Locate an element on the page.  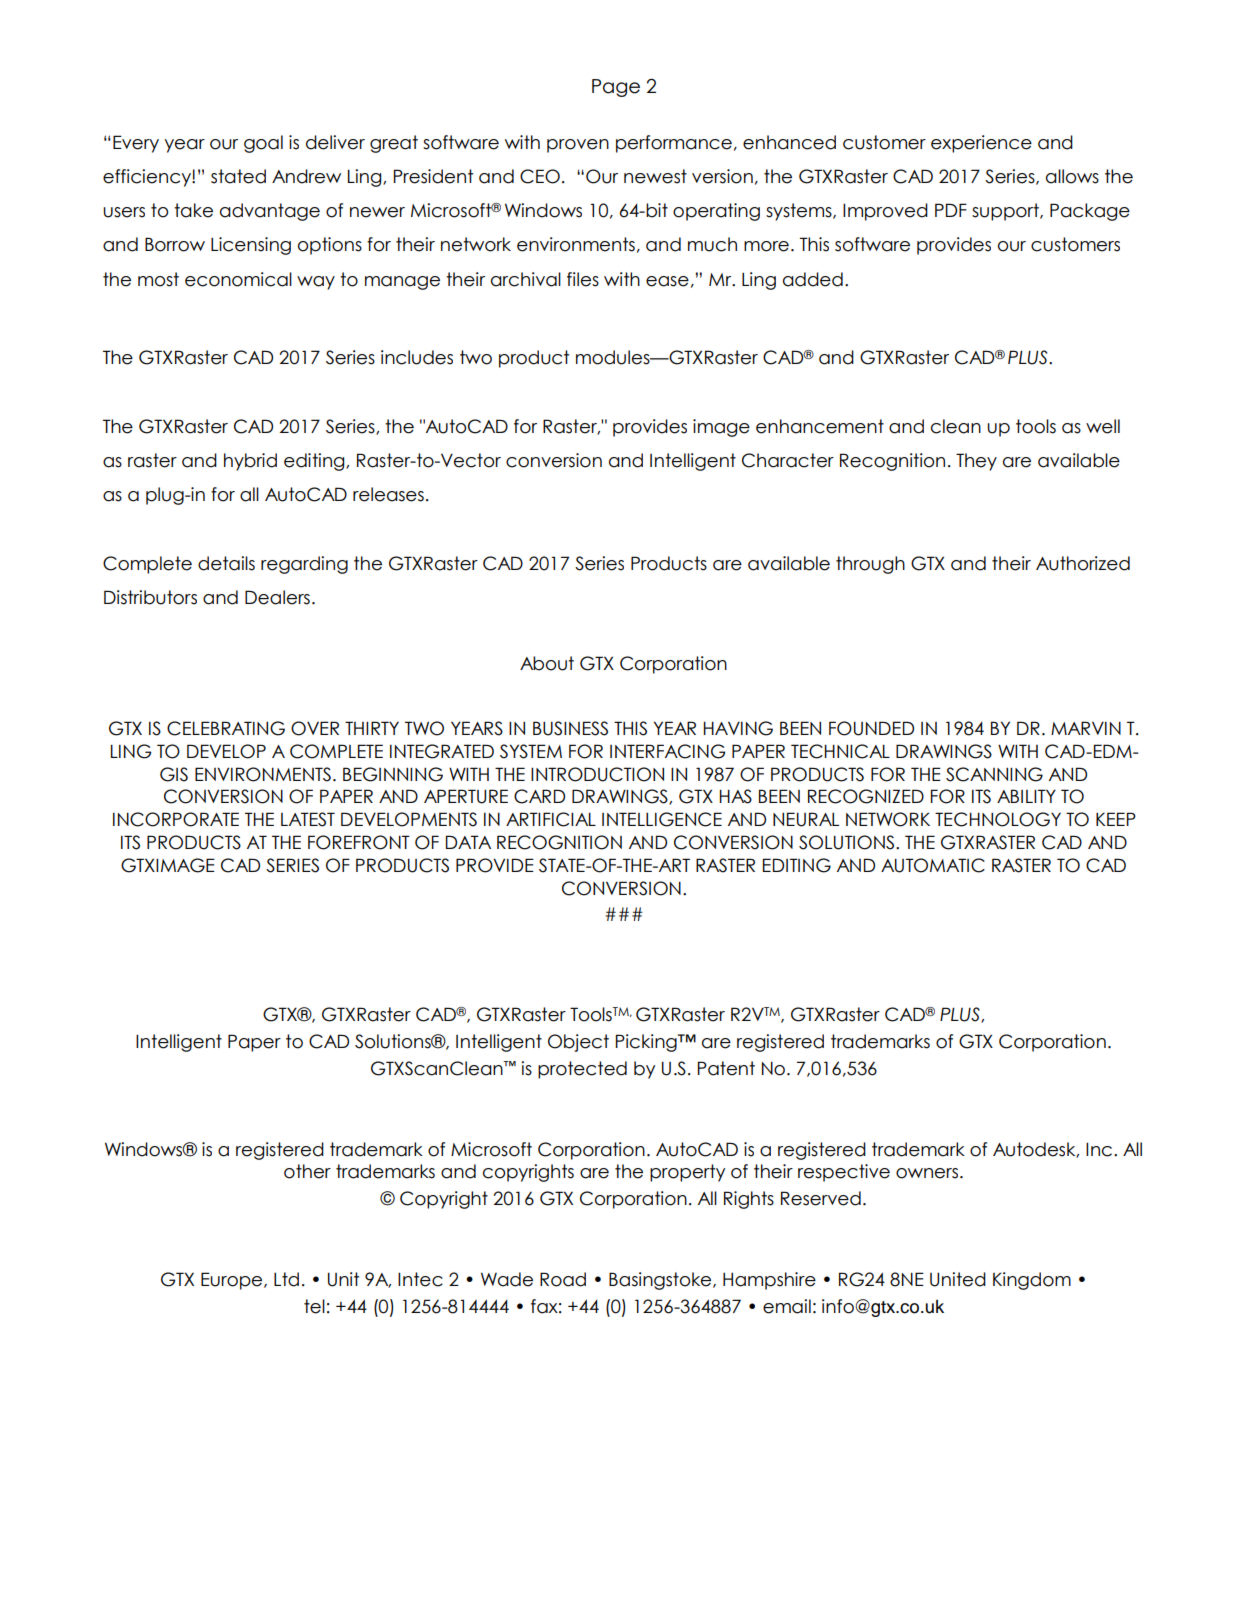
owners is located at coordinates (928, 1173).
